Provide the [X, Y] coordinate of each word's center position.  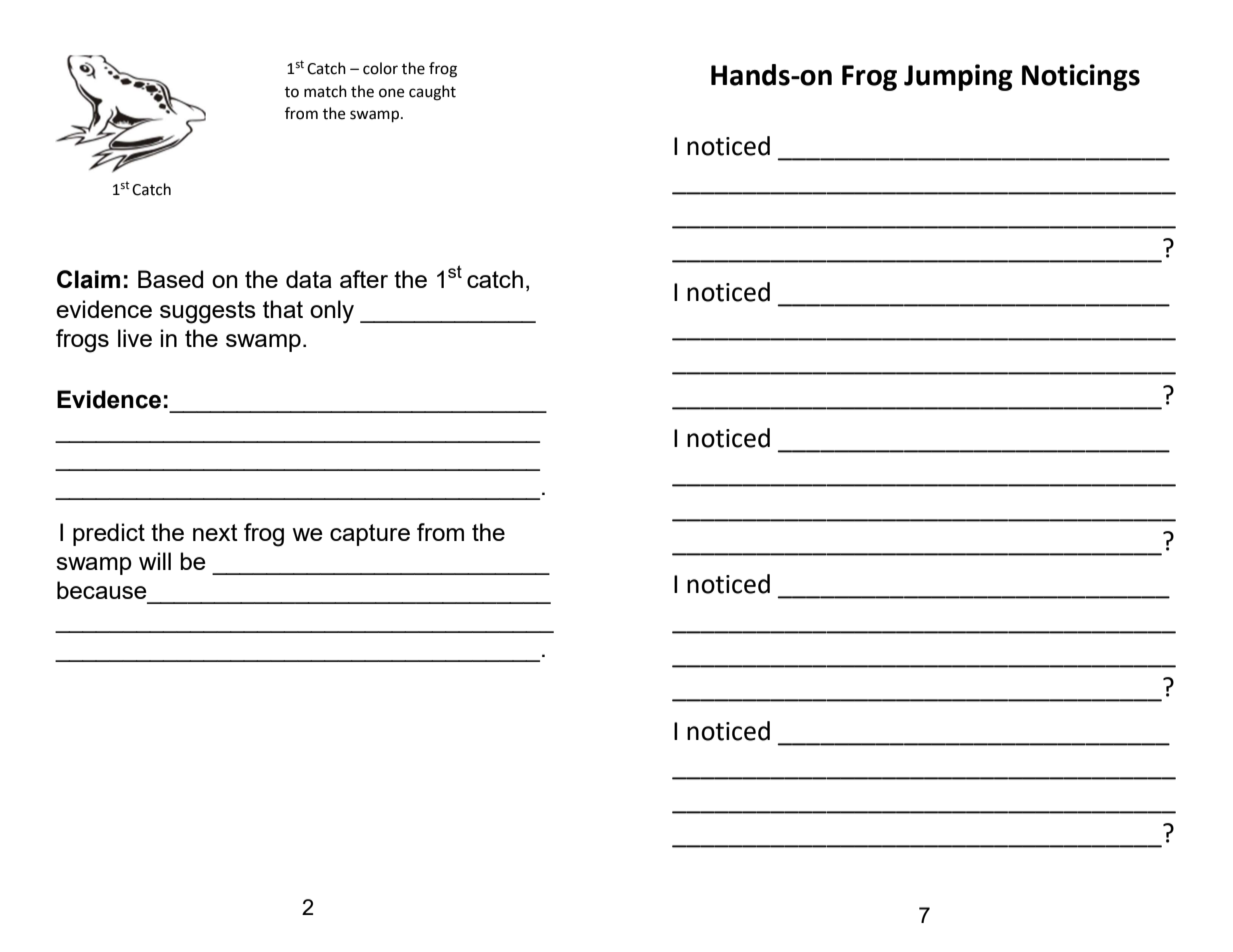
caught [432, 93]
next [215, 532]
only [332, 312]
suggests [208, 312]
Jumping [958, 77]
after [364, 279]
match [325, 91]
